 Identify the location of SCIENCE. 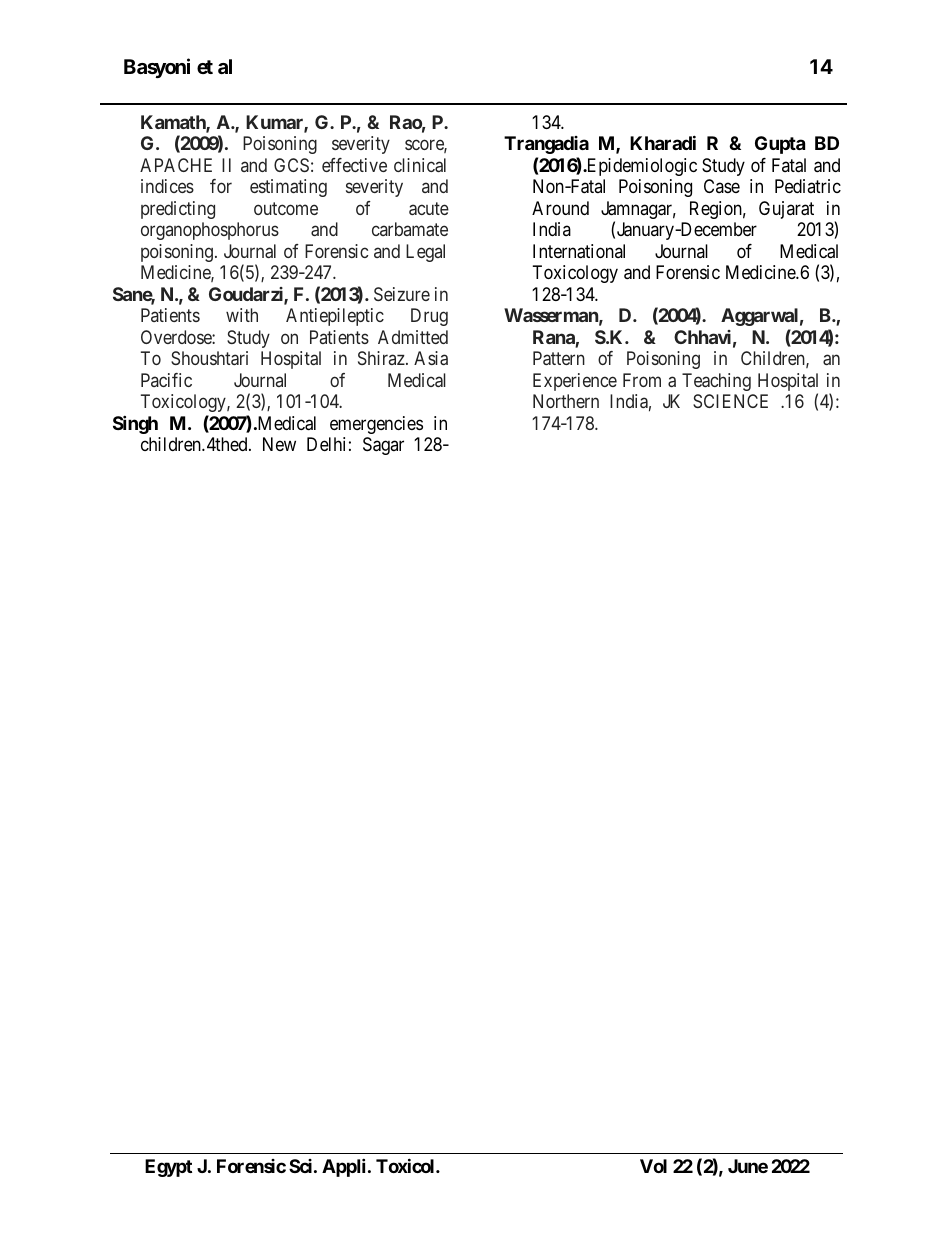
(730, 401).
